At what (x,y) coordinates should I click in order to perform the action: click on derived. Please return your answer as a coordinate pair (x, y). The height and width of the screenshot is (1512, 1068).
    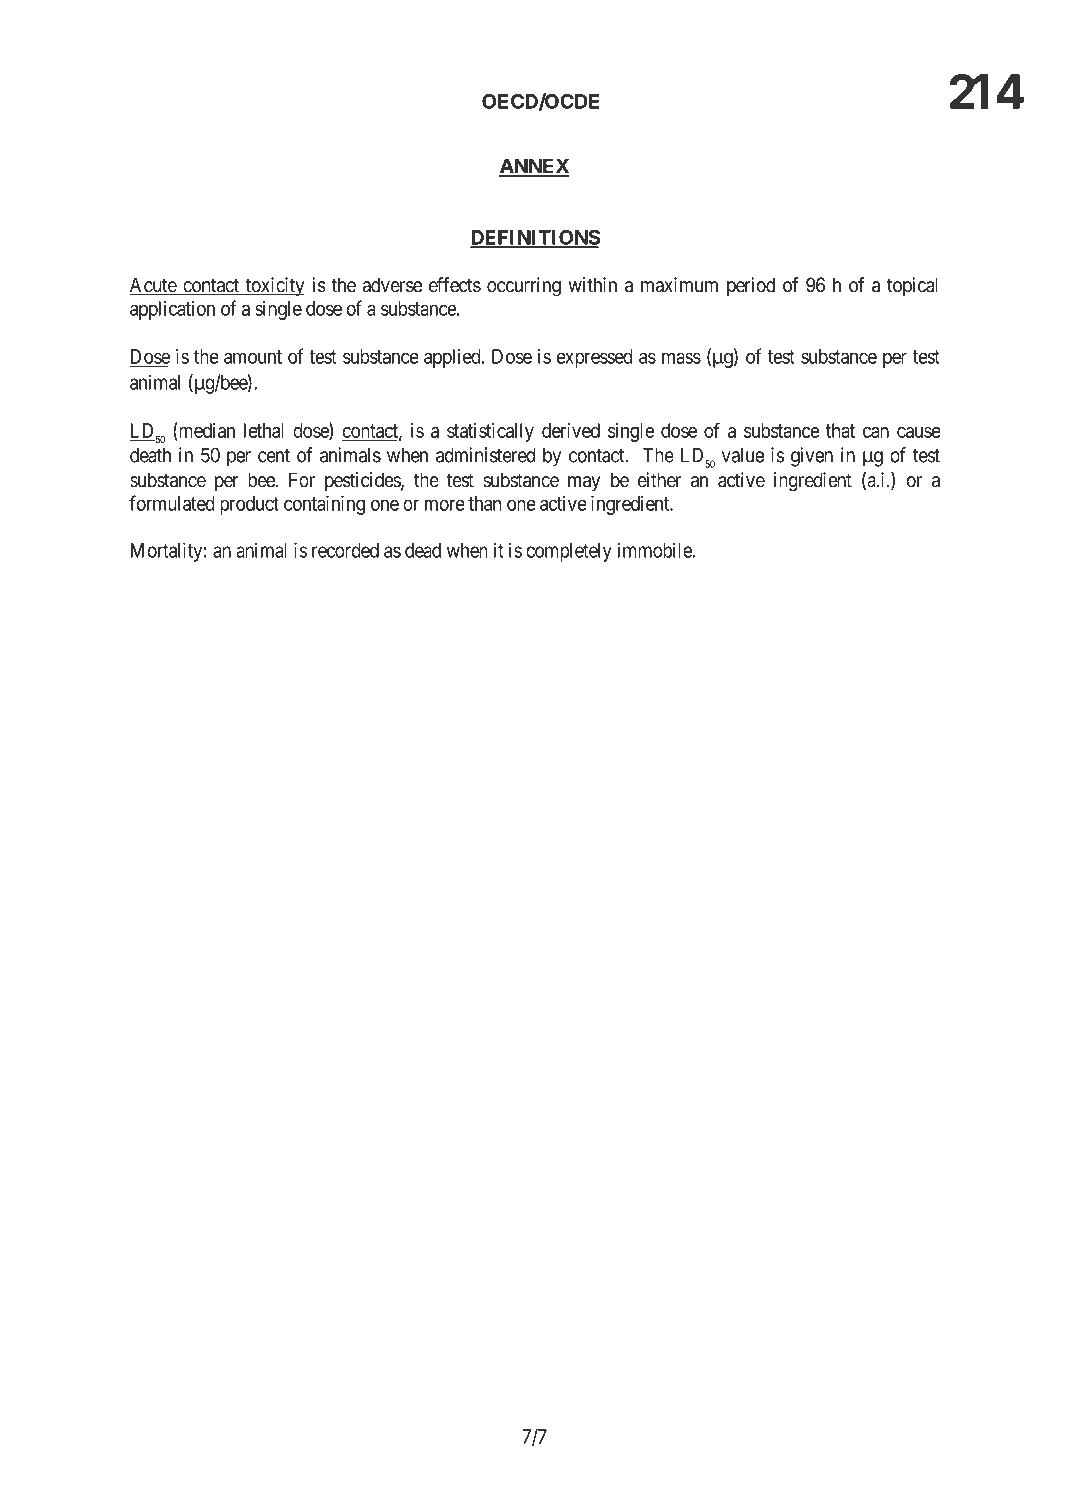
    Looking at the image, I should click on (571, 430).
